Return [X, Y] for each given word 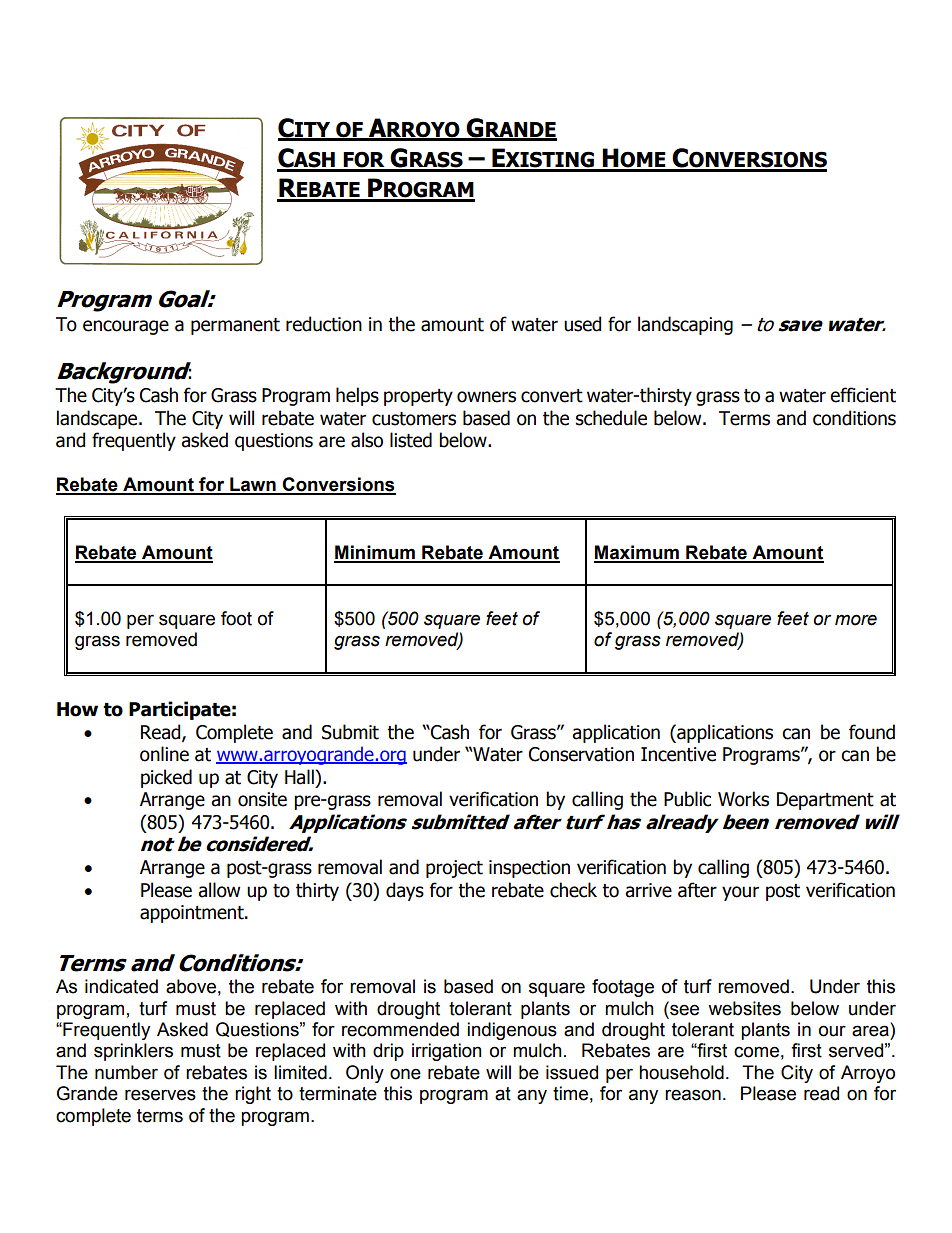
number [126, 1072]
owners [486, 397]
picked [166, 778]
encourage [126, 327]
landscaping [685, 325]
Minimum [375, 553]
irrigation [447, 1052]
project [454, 869]
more [856, 620]
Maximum [637, 553]
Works [743, 799]
